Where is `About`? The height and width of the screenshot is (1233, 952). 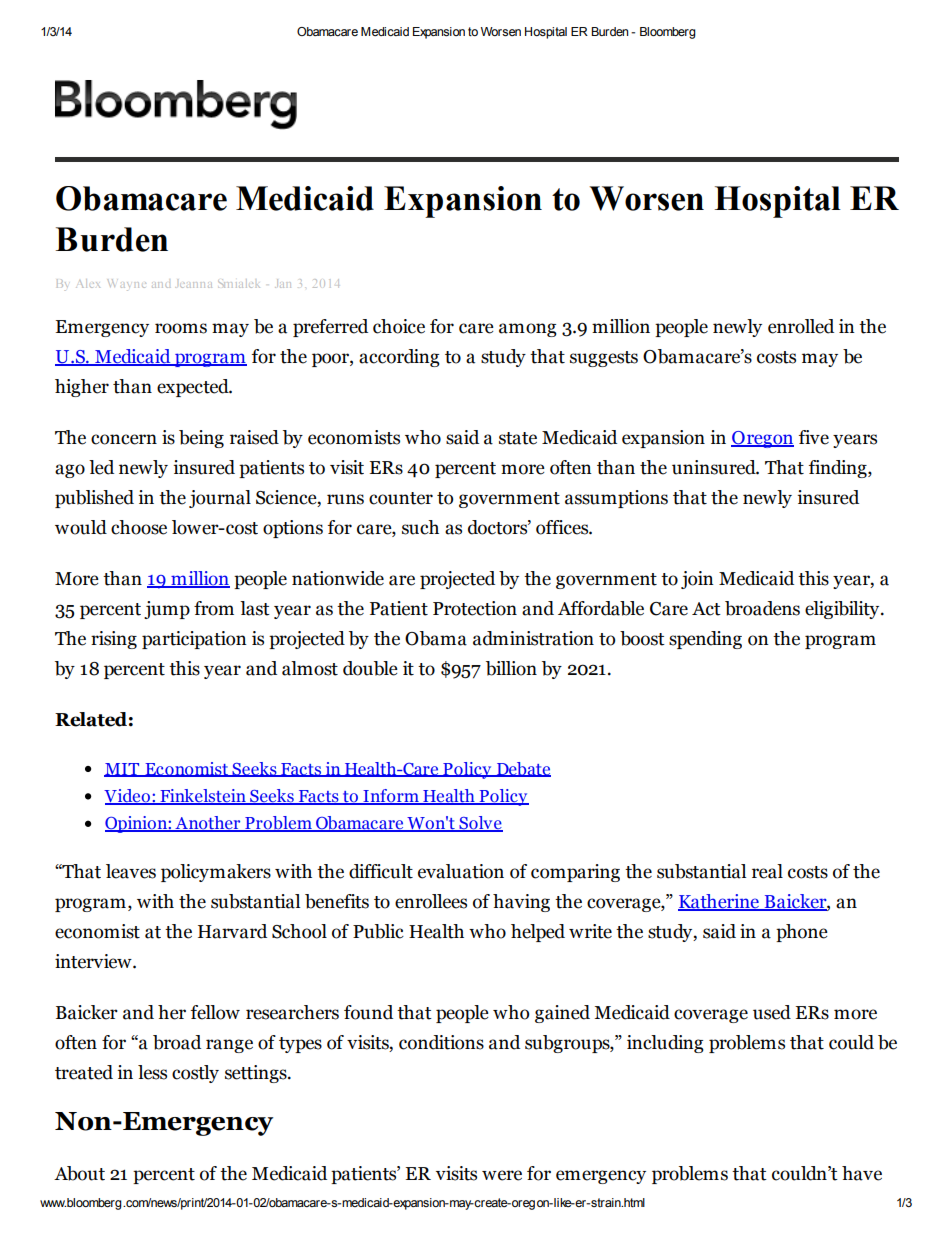
About is located at coordinates (79, 1173).
